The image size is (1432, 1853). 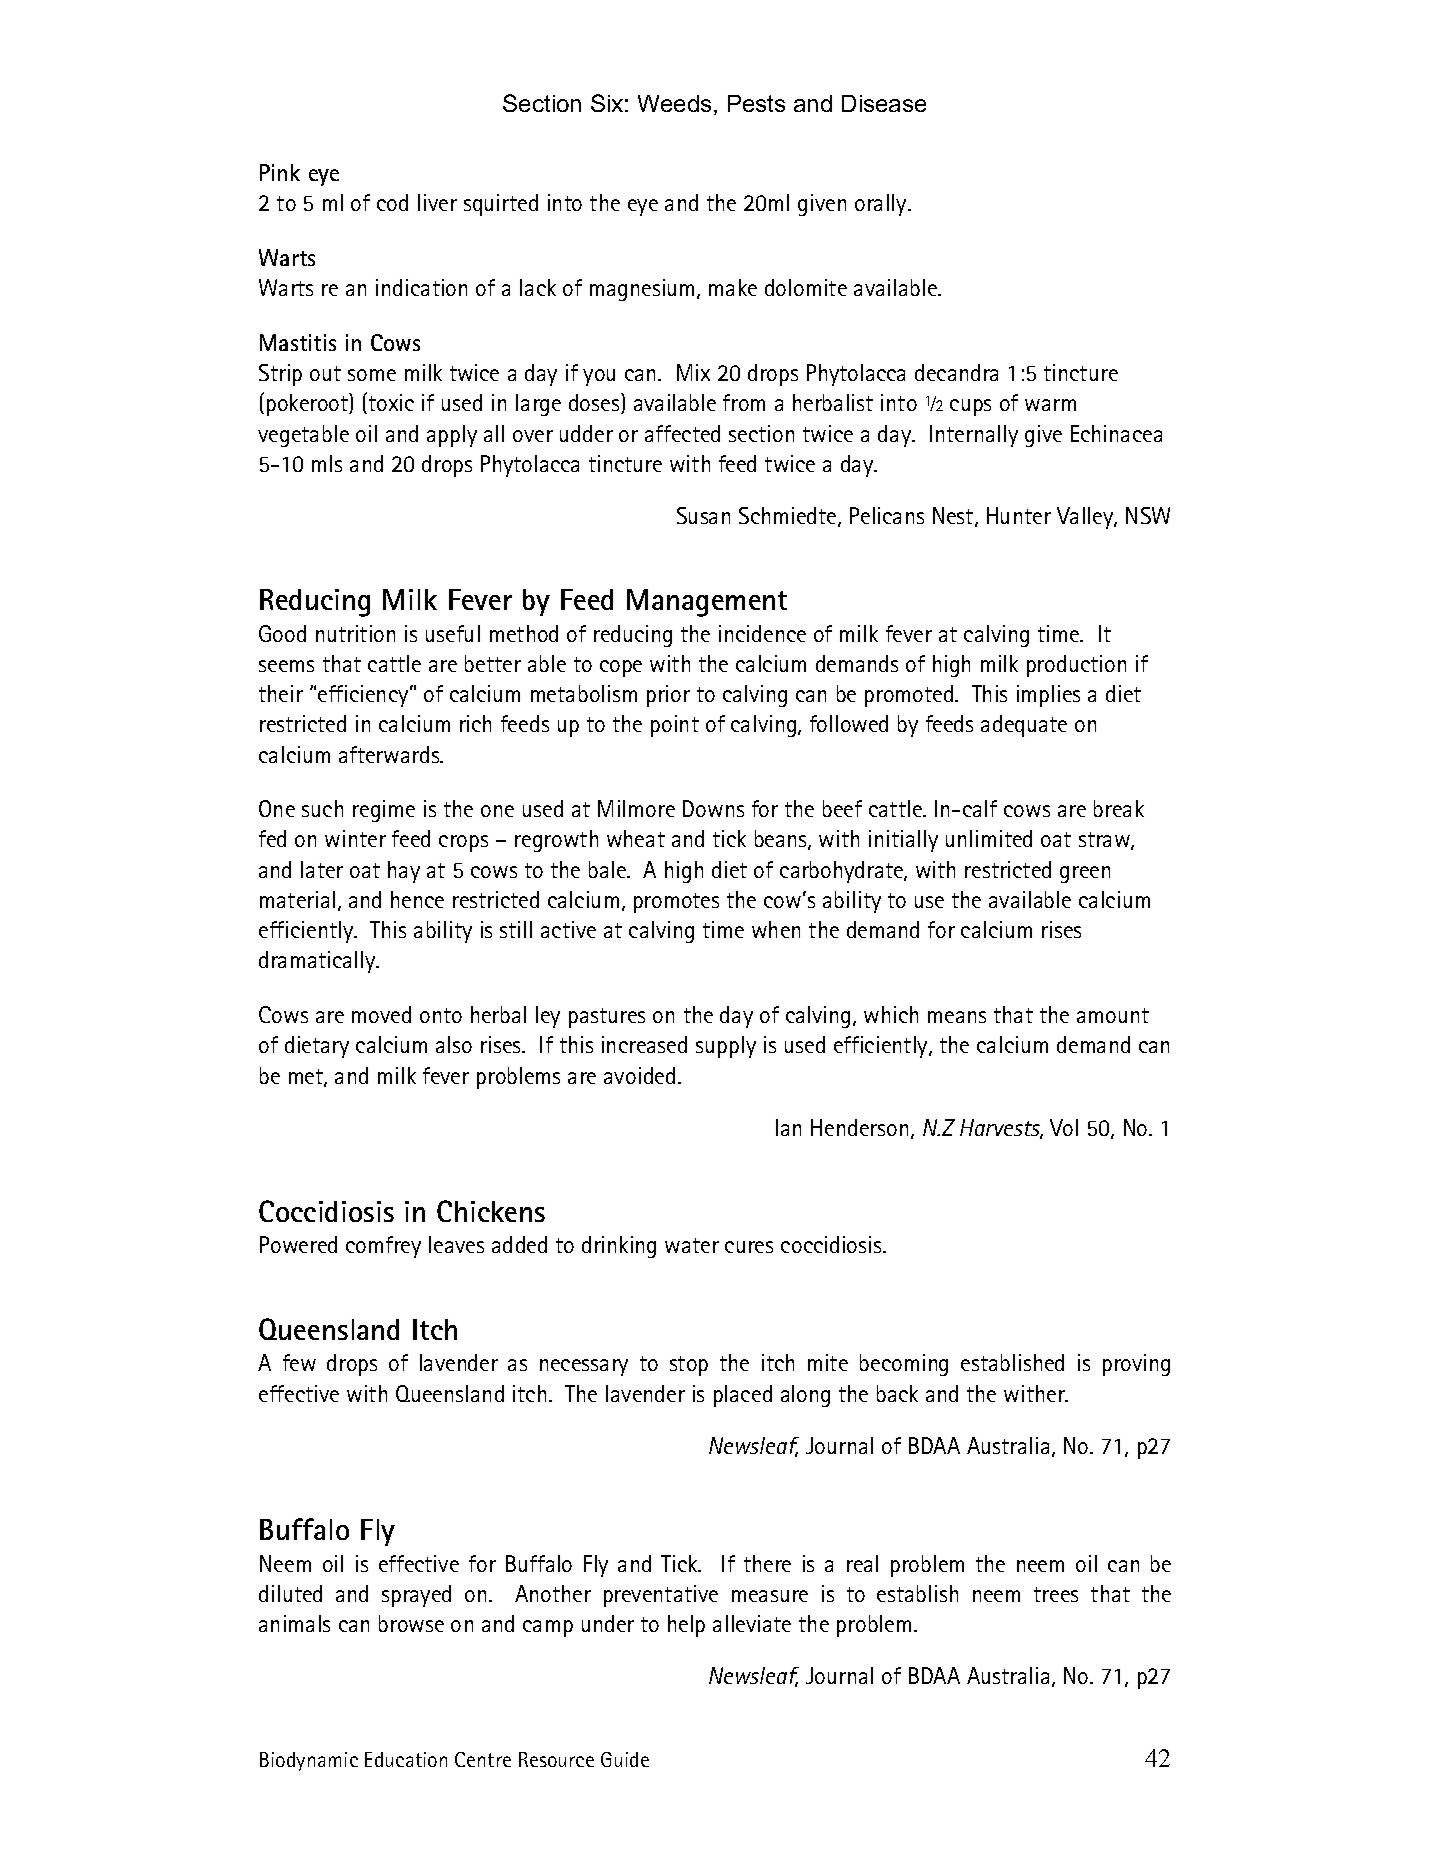 I want to click on comfrey, so click(x=383, y=1247).
